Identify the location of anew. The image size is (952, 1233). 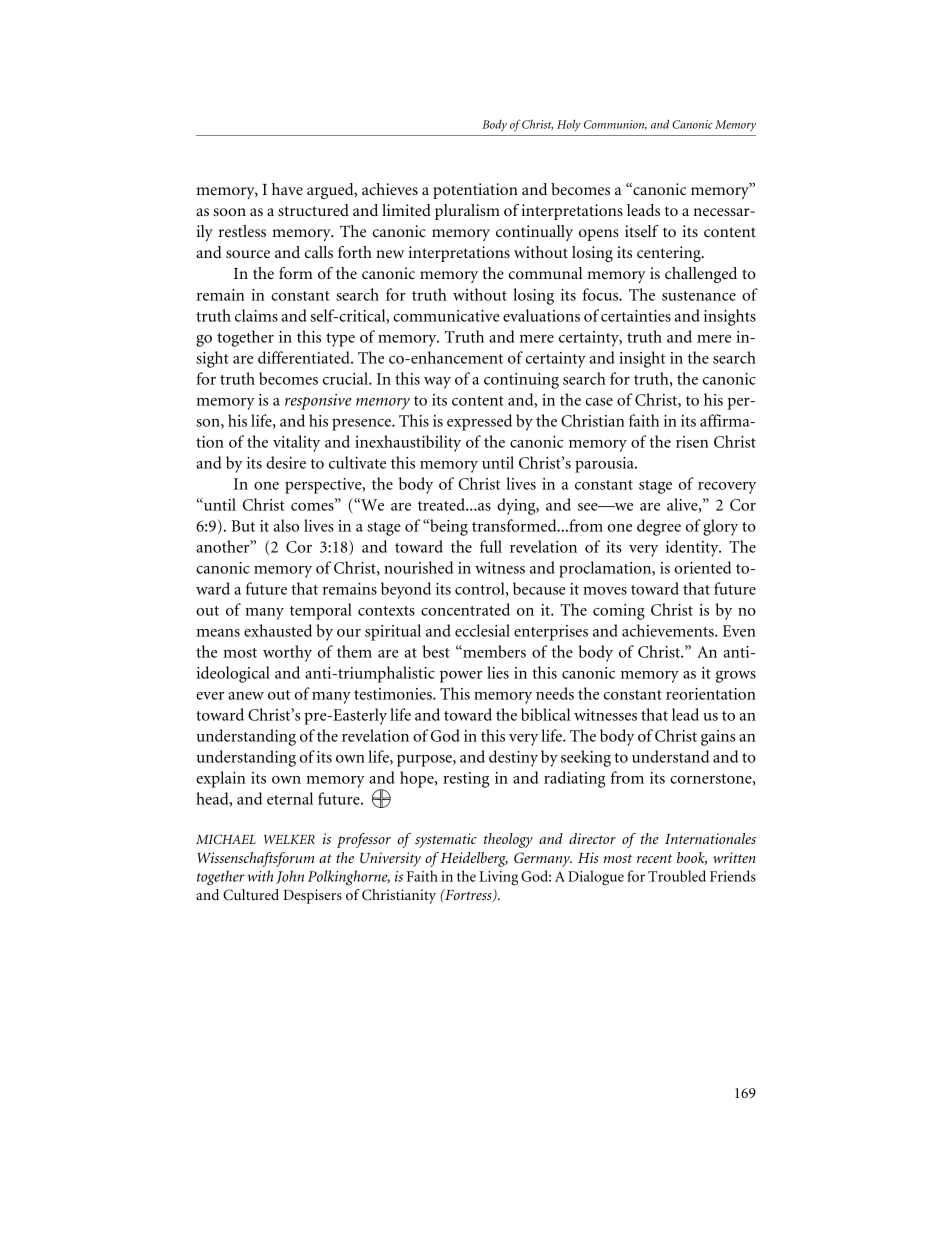
(246, 696).
